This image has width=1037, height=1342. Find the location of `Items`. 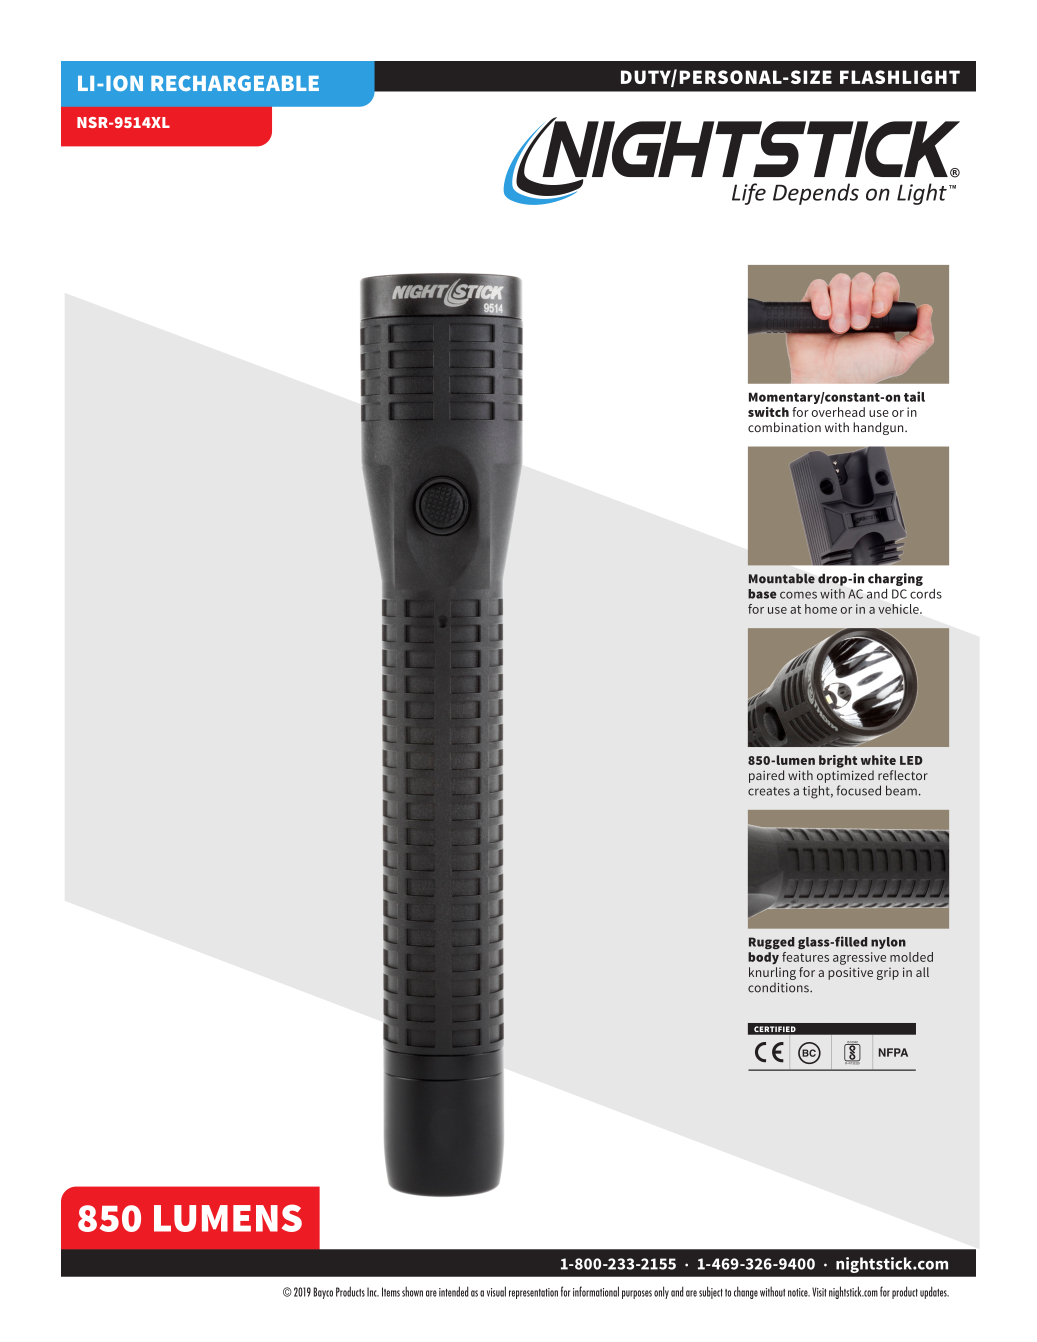

Items is located at coordinates (391, 1292).
